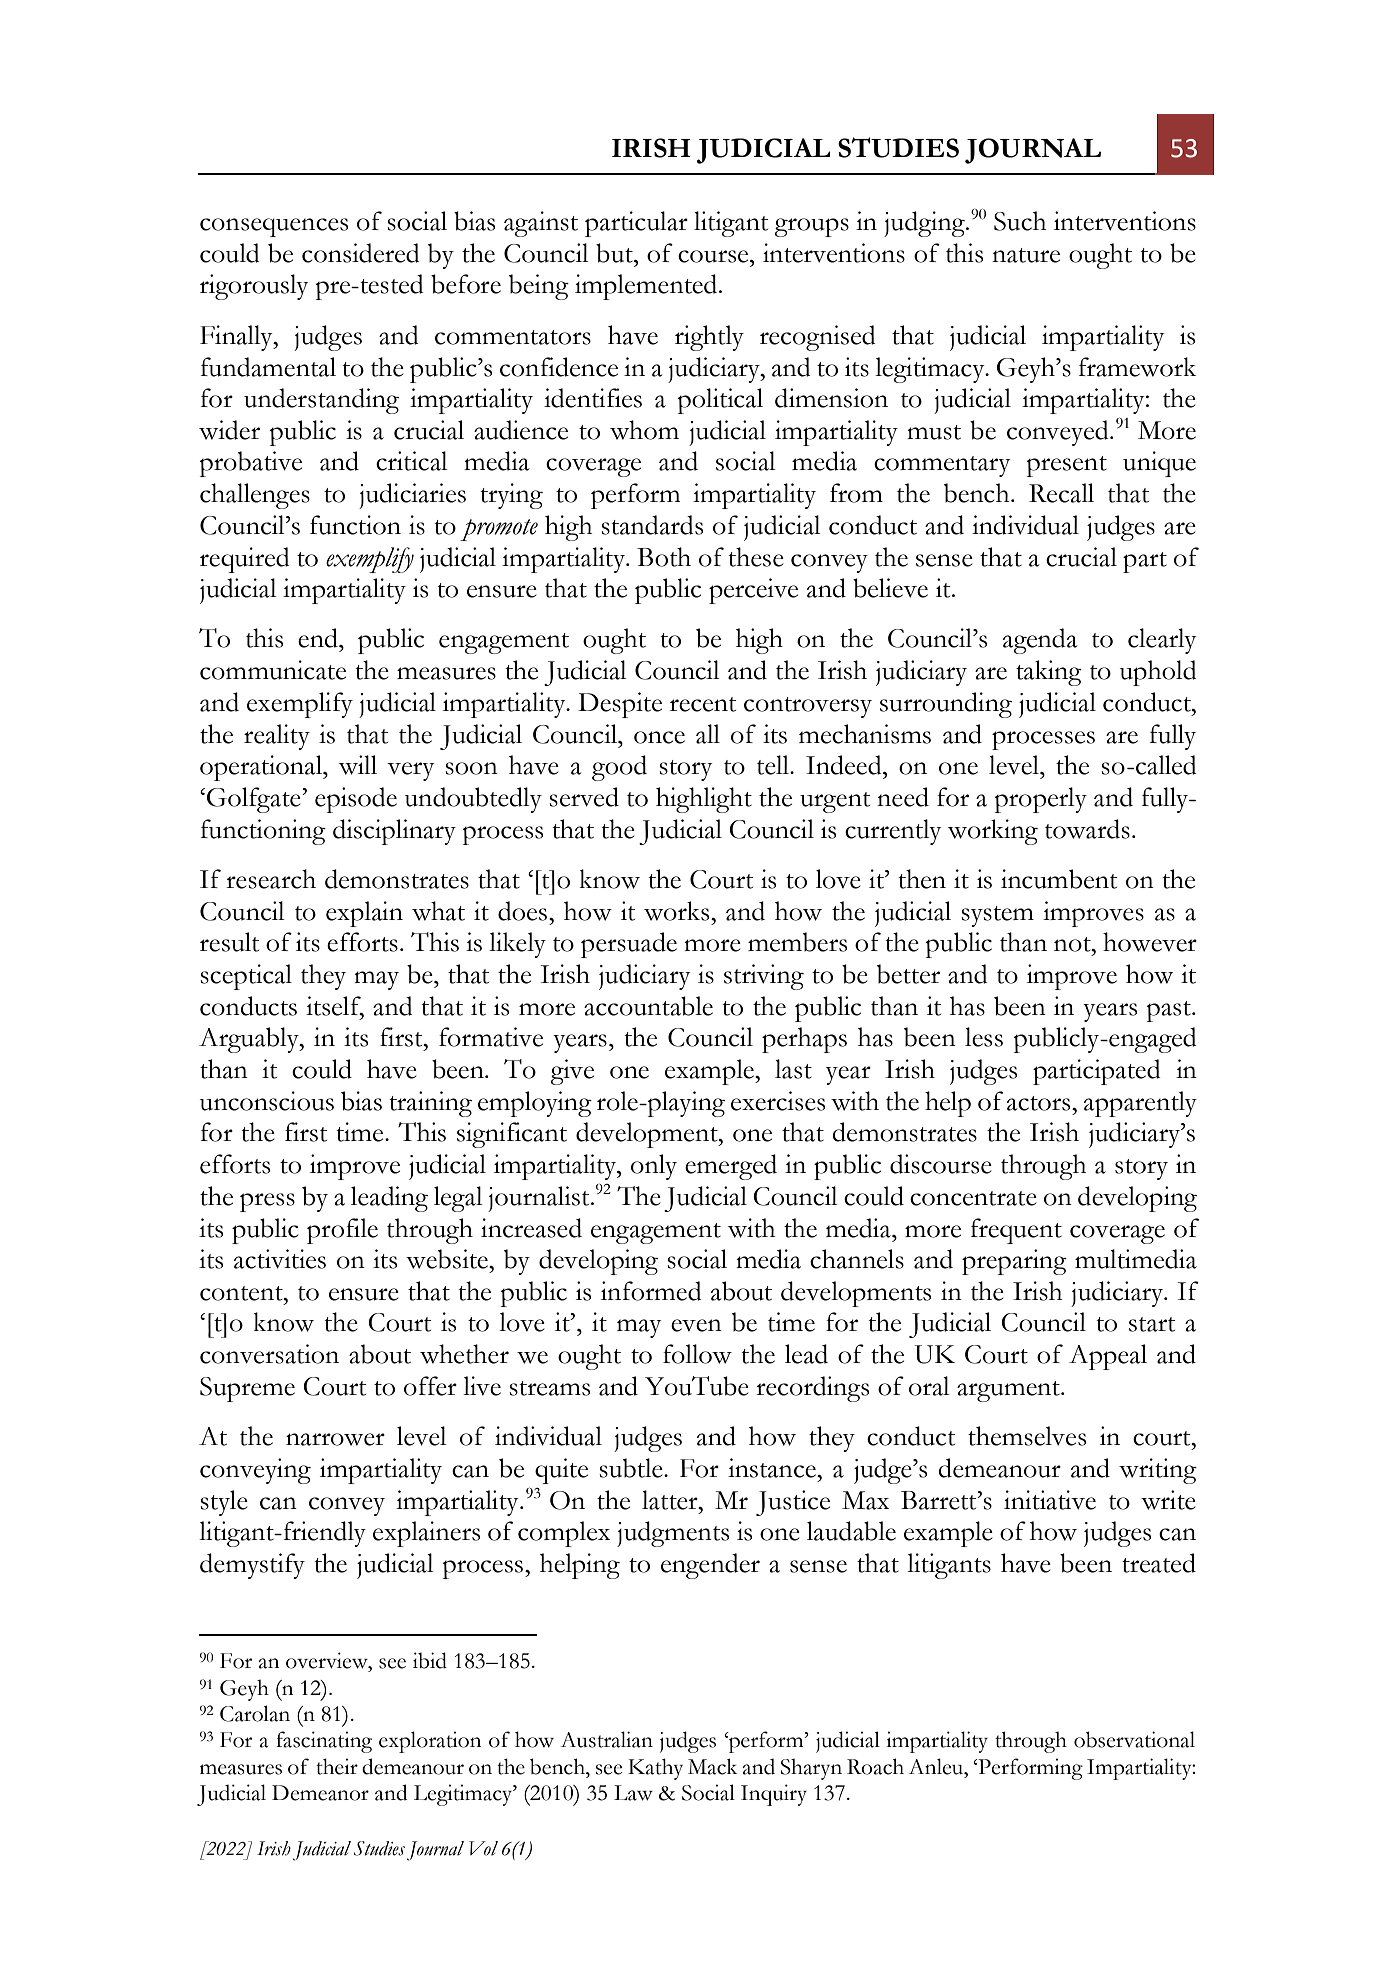 Image resolution: width=1396 pixels, height=1975 pixels. What do you see at coordinates (1014, 1262) in the screenshot?
I see `preparing` at bounding box center [1014, 1262].
